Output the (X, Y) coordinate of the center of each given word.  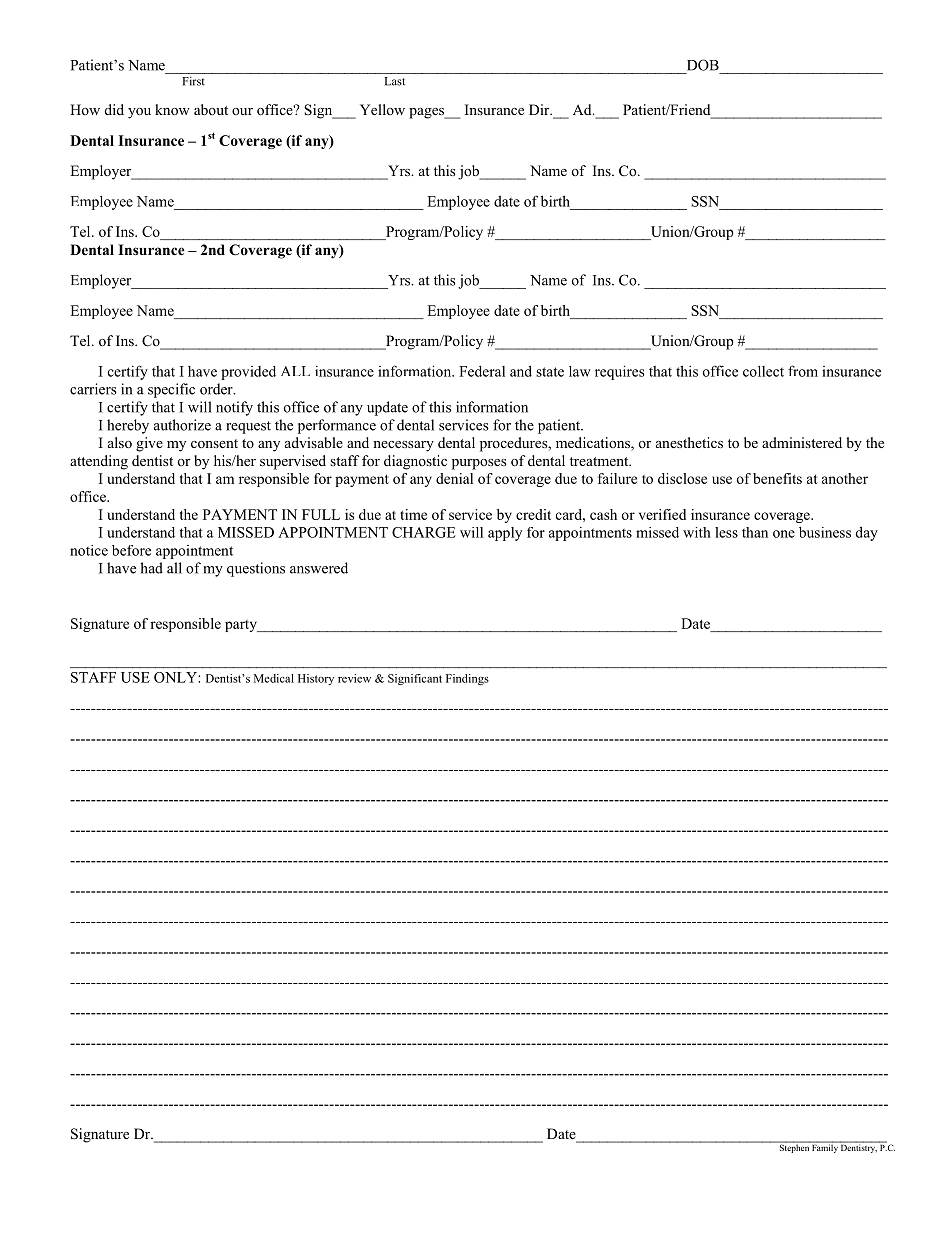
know (172, 110)
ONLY (176, 677)
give (149, 444)
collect (763, 371)
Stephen (794, 1147)
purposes (479, 464)
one (784, 534)
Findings (467, 679)
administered (802, 442)
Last (395, 81)
